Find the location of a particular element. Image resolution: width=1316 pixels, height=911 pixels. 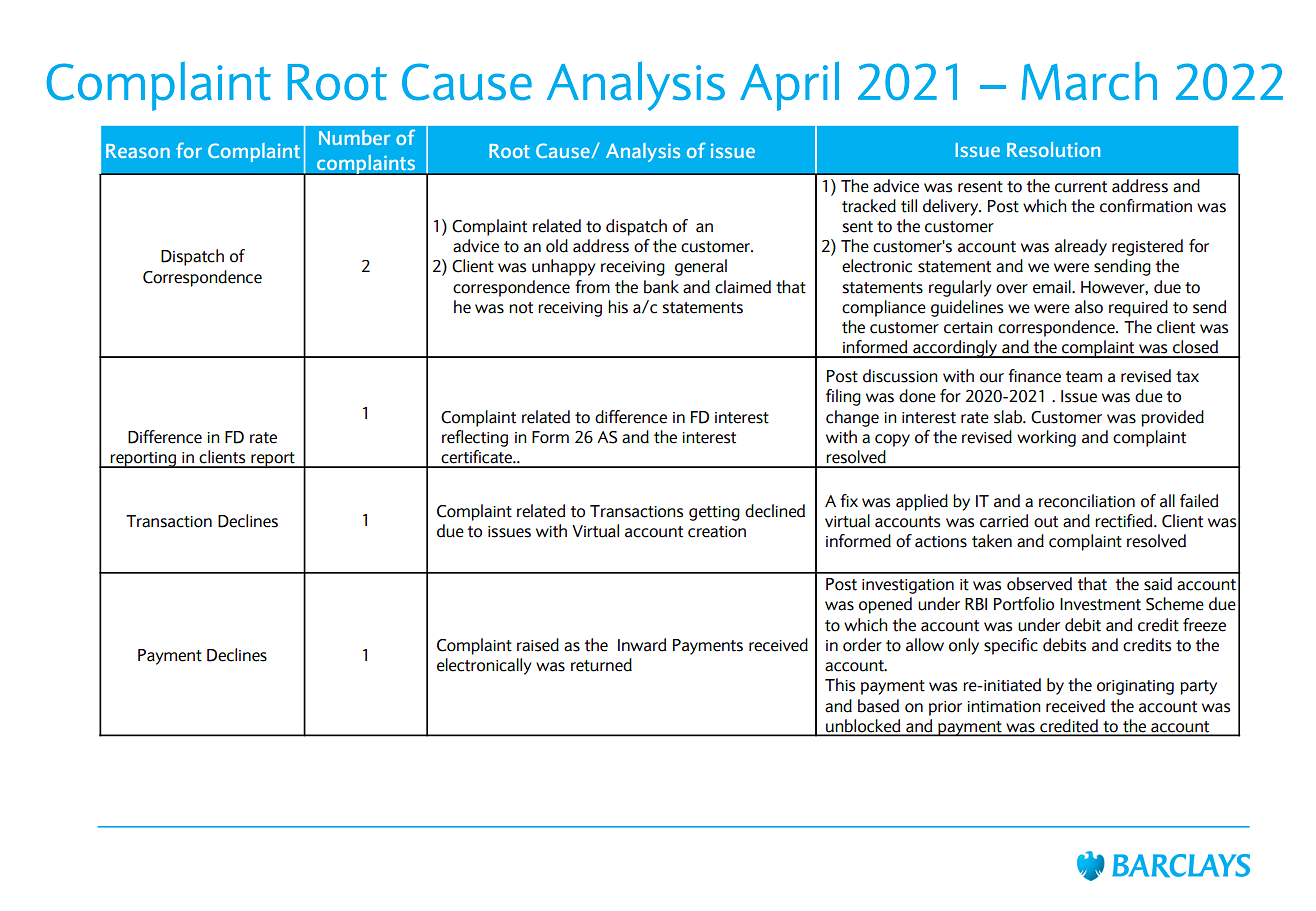

March is located at coordinates (1089, 81).
